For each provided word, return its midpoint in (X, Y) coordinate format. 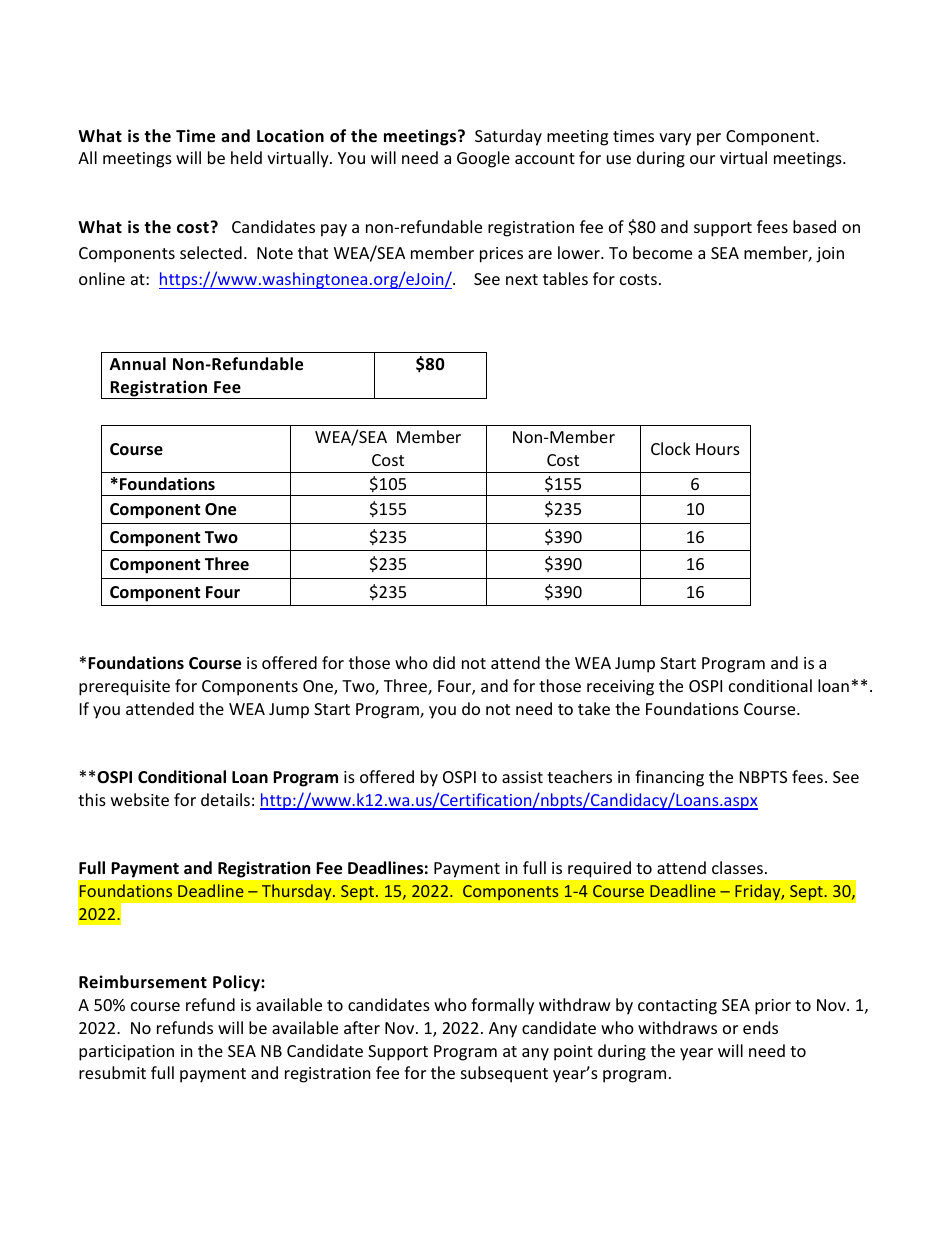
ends (760, 1027)
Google (483, 159)
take (594, 708)
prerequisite (124, 688)
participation (126, 1053)
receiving (620, 688)
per (709, 139)
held (246, 157)
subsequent (504, 1074)
